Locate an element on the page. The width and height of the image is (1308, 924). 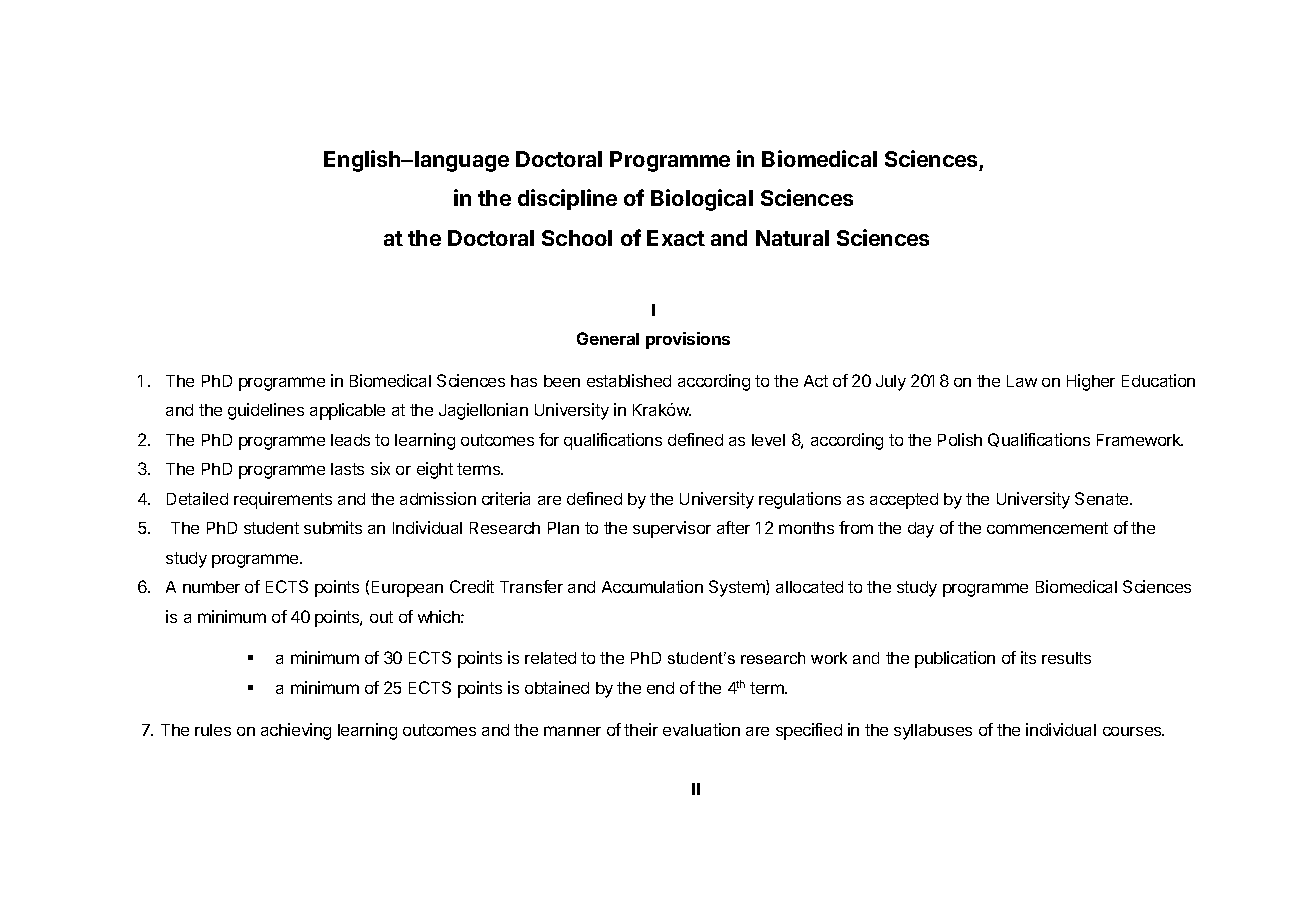
Natural is located at coordinates (792, 238).
